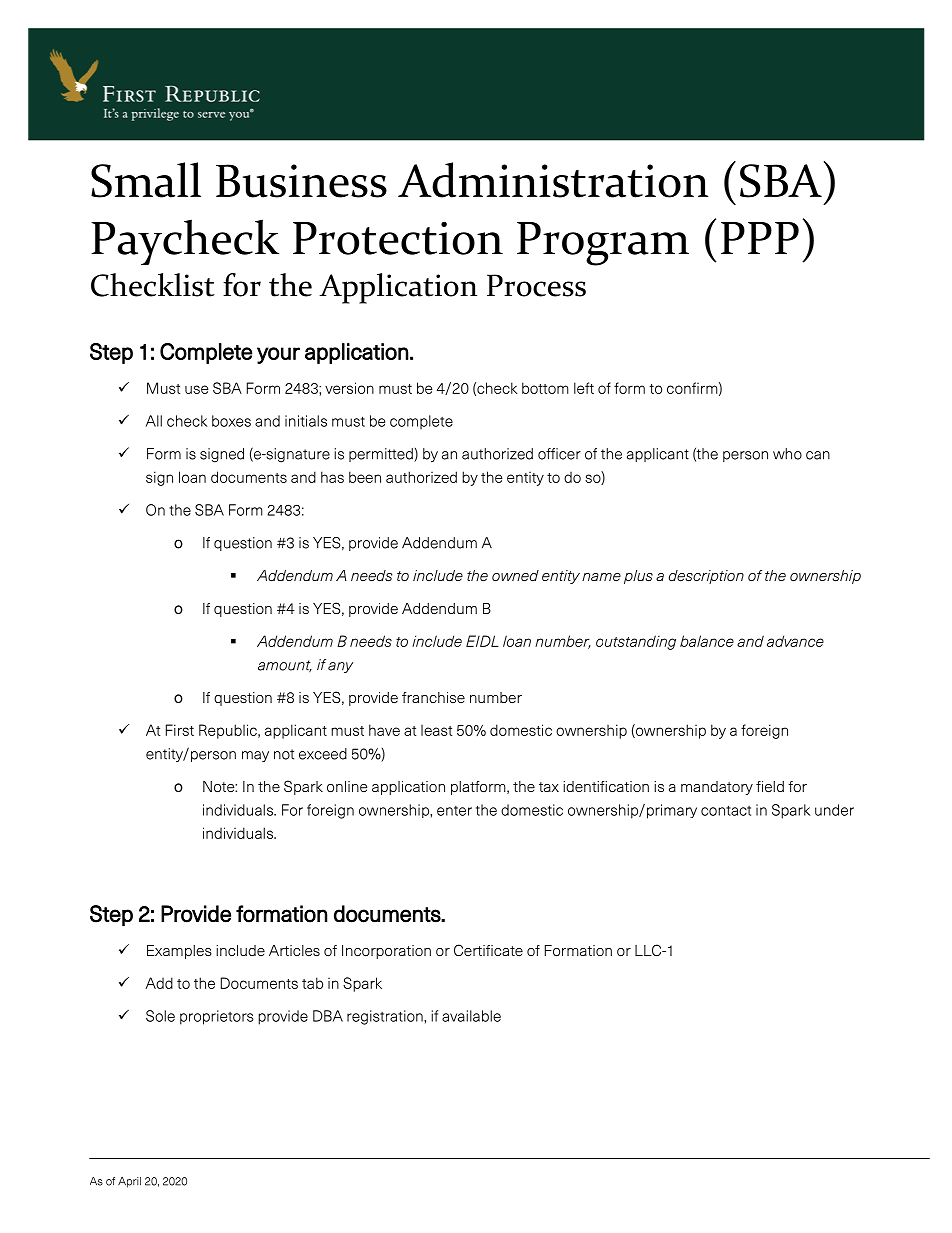 The width and height of the screenshot is (952, 1233). Describe the element at coordinates (553, 180) in the screenshot. I see `Administration` at that location.
